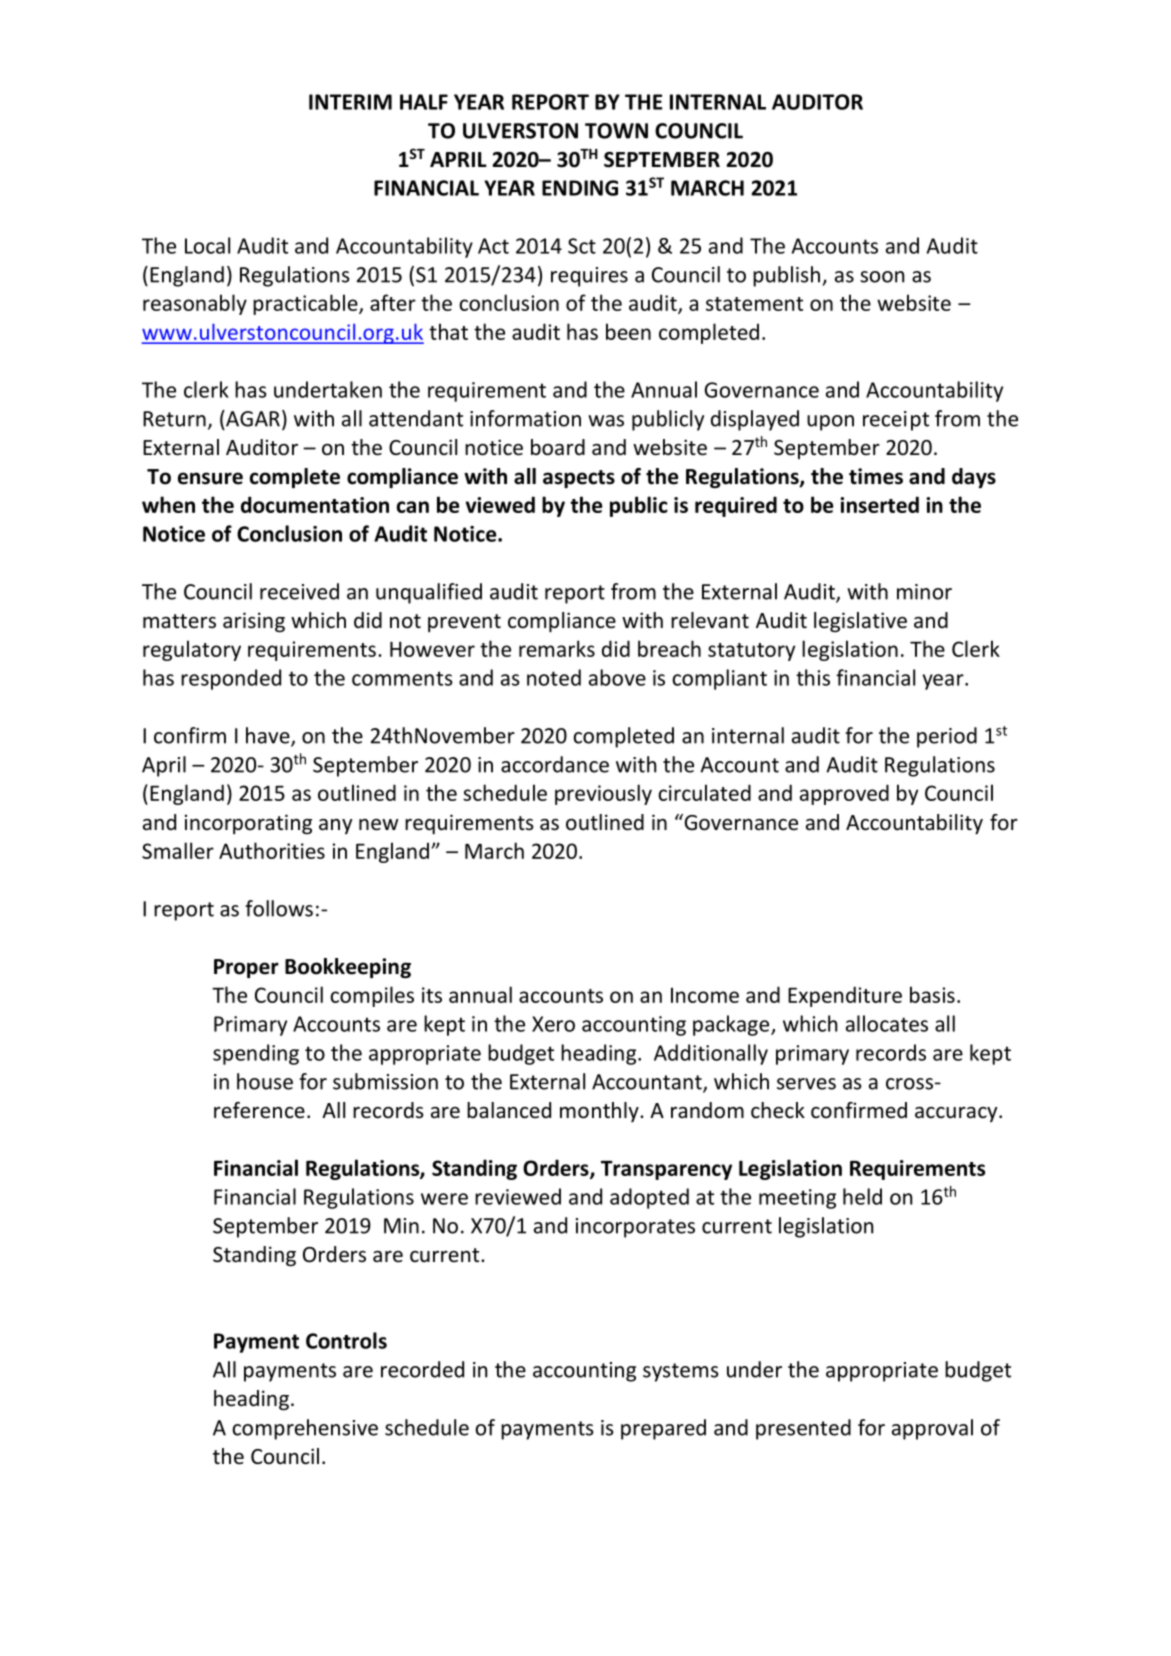 The width and height of the screenshot is (1171, 1656). Describe the element at coordinates (844, 794) in the screenshot. I see `approved` at that location.
